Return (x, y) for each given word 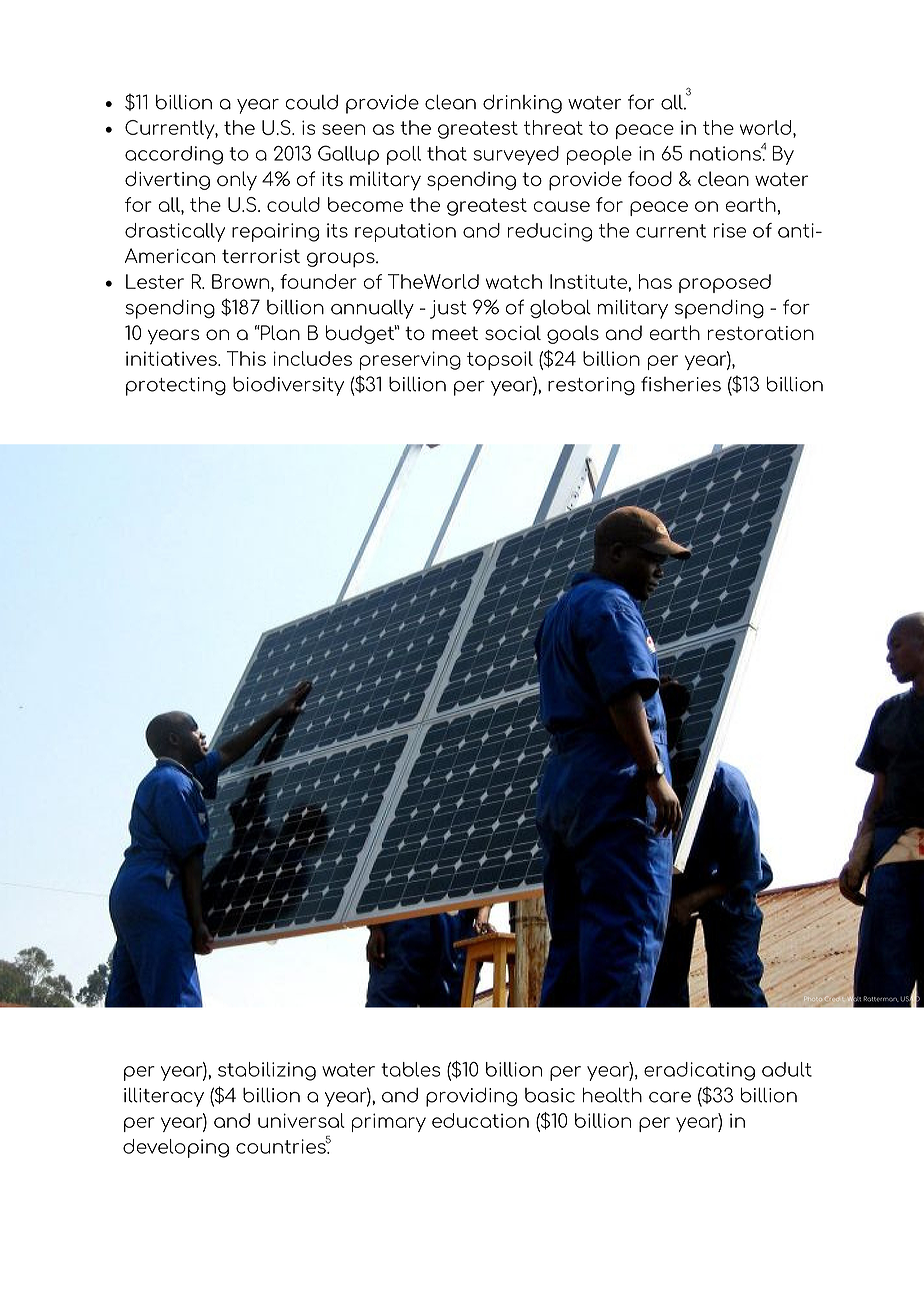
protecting (176, 386)
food (650, 178)
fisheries (681, 384)
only (237, 181)
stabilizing (267, 1071)
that (447, 153)
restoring (591, 386)
